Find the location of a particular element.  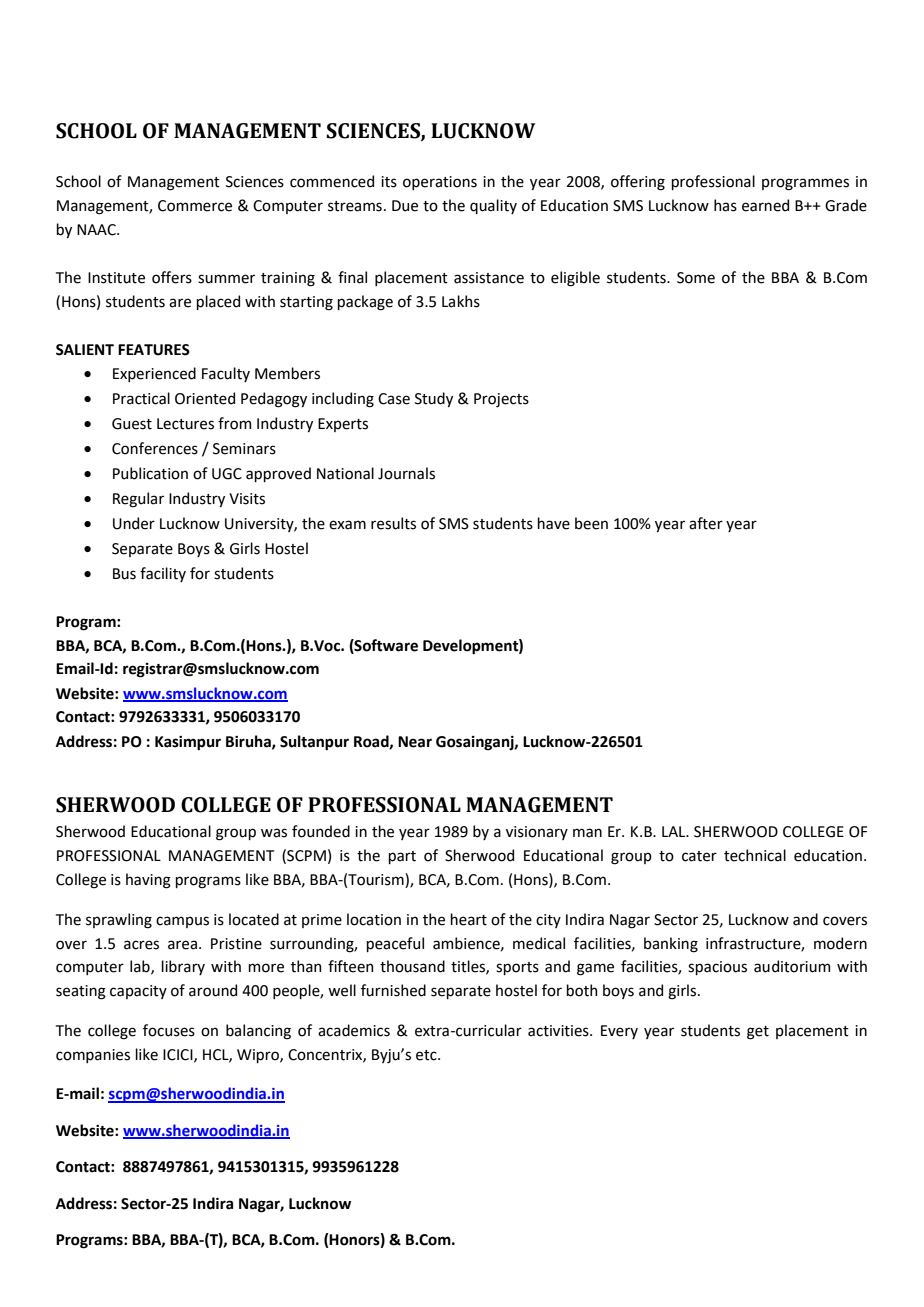

etc is located at coordinates (427, 1055).
